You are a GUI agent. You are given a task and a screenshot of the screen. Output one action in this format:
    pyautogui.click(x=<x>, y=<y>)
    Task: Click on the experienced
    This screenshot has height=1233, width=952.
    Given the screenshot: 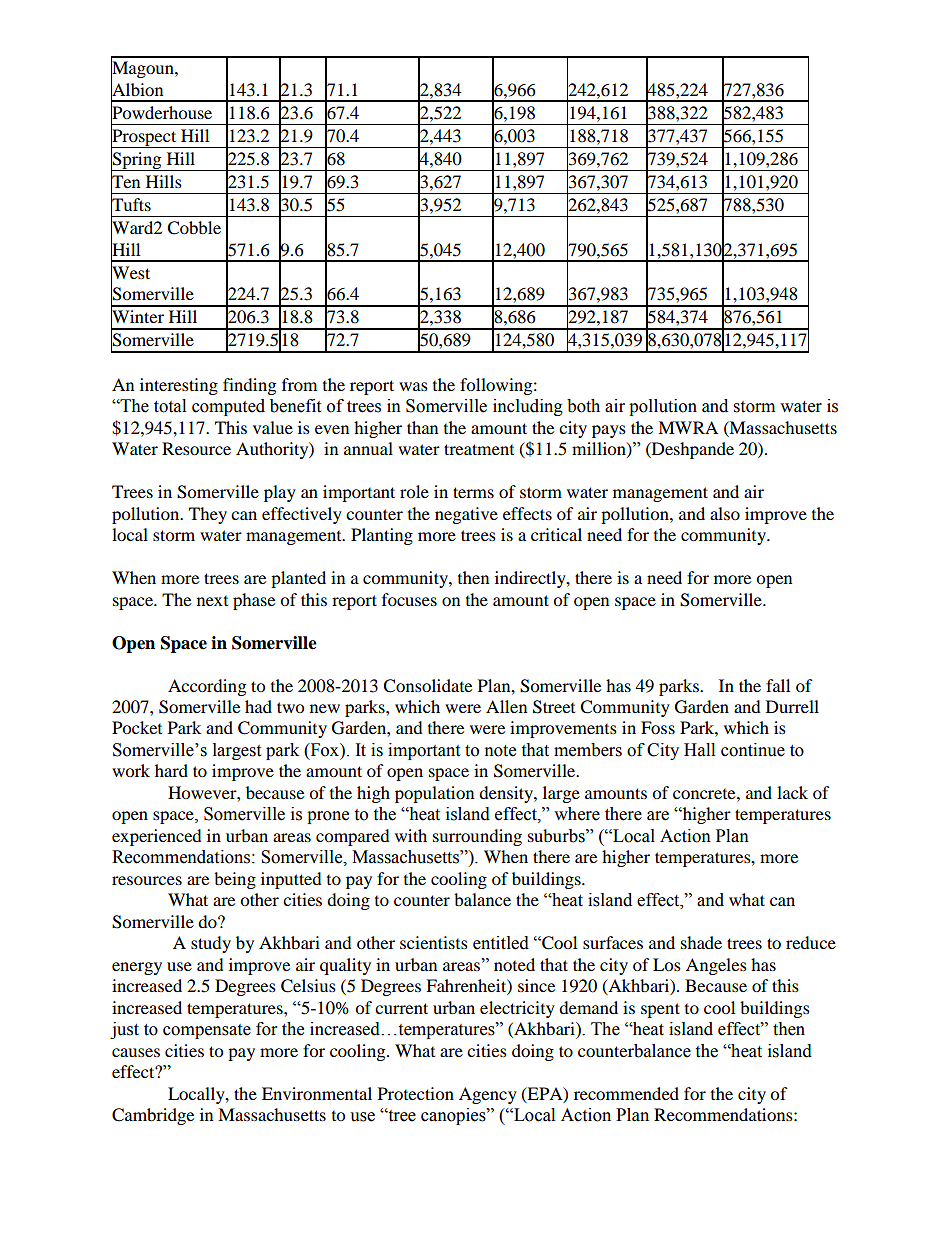 What is the action you would take?
    pyautogui.click(x=157, y=837)
